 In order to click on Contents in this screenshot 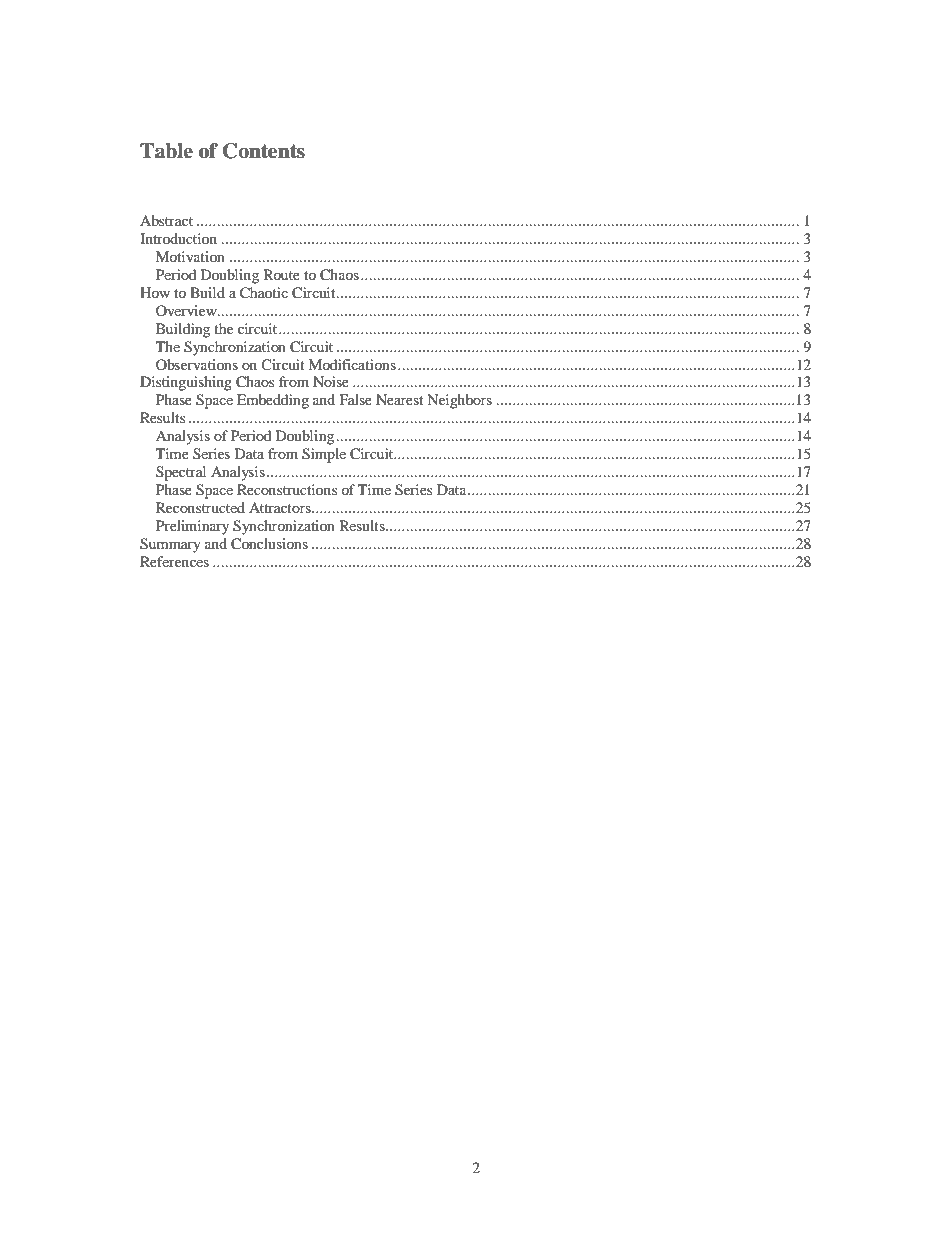, I will do `click(264, 151)`.
